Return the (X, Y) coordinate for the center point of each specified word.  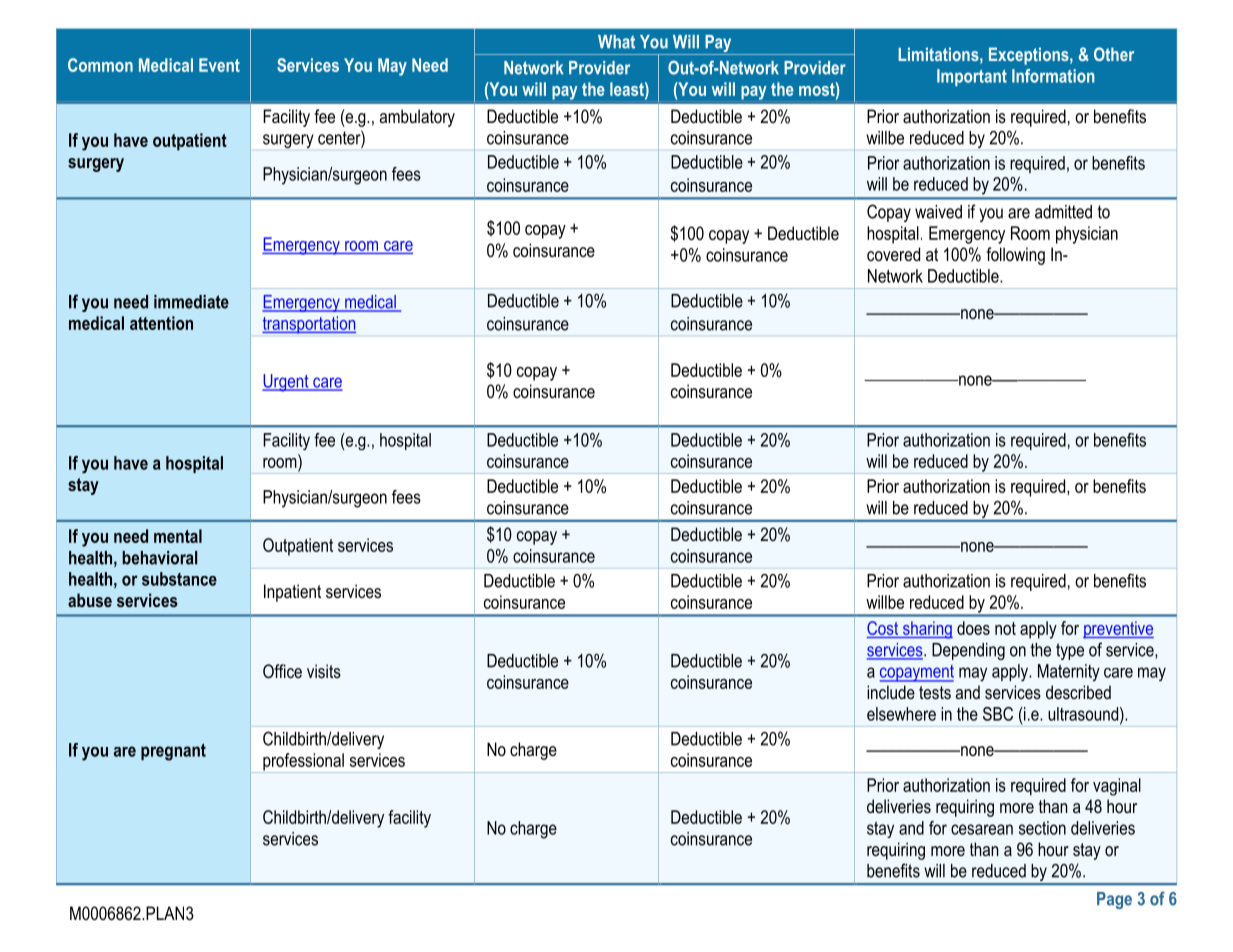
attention (161, 323)
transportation (309, 325)
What (616, 42)
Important (972, 77)
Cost (884, 629)
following (1015, 256)
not (1005, 628)
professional (303, 763)
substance (179, 579)
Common (100, 65)
